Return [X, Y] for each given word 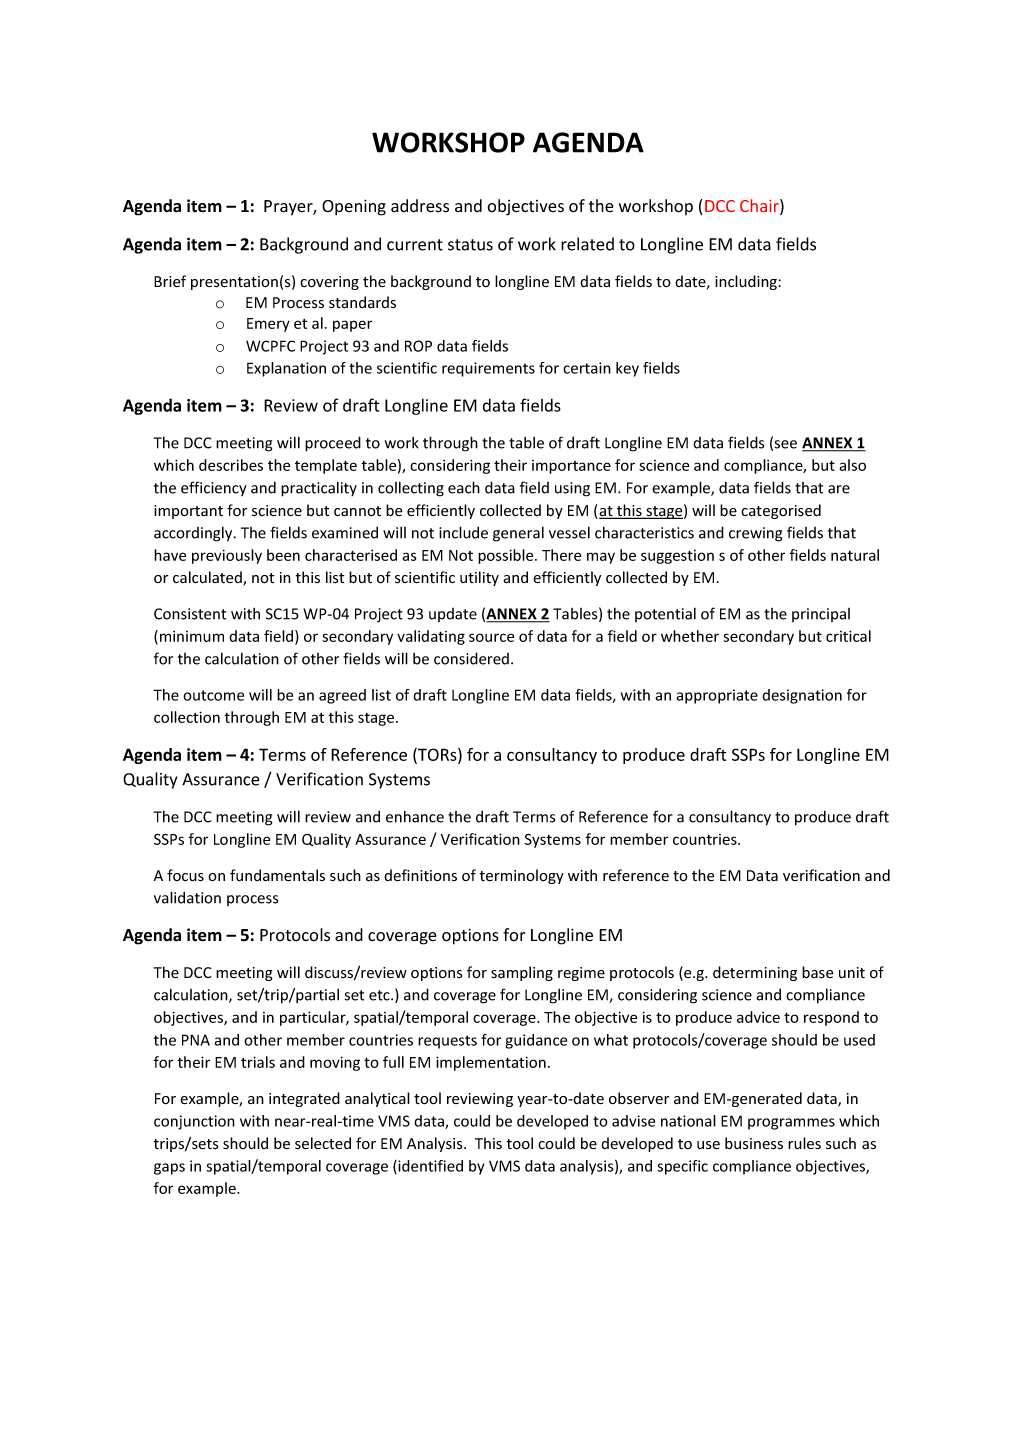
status [470, 245]
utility [479, 578]
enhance [415, 816]
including [747, 282]
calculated [208, 578]
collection [187, 717]
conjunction [194, 1122]
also [852, 465]
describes [231, 465]
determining [755, 973]
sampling [522, 973]
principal [821, 615]
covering [329, 283]
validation [187, 897]
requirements [488, 369]
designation [802, 696]
